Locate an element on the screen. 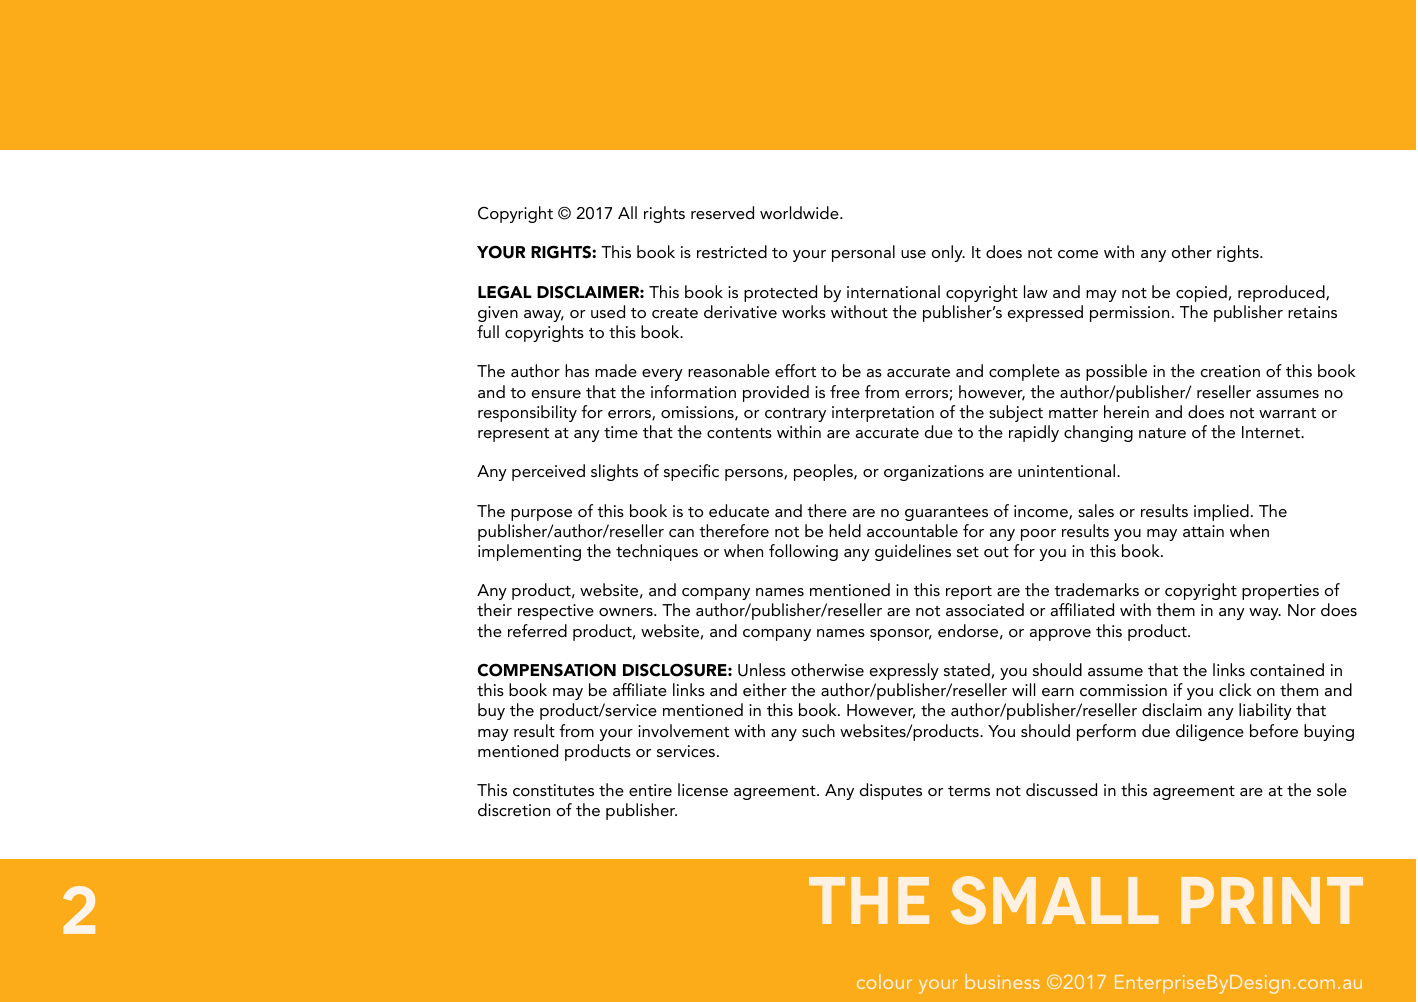 The height and width of the screenshot is (1002, 1418). such is located at coordinates (818, 730).
